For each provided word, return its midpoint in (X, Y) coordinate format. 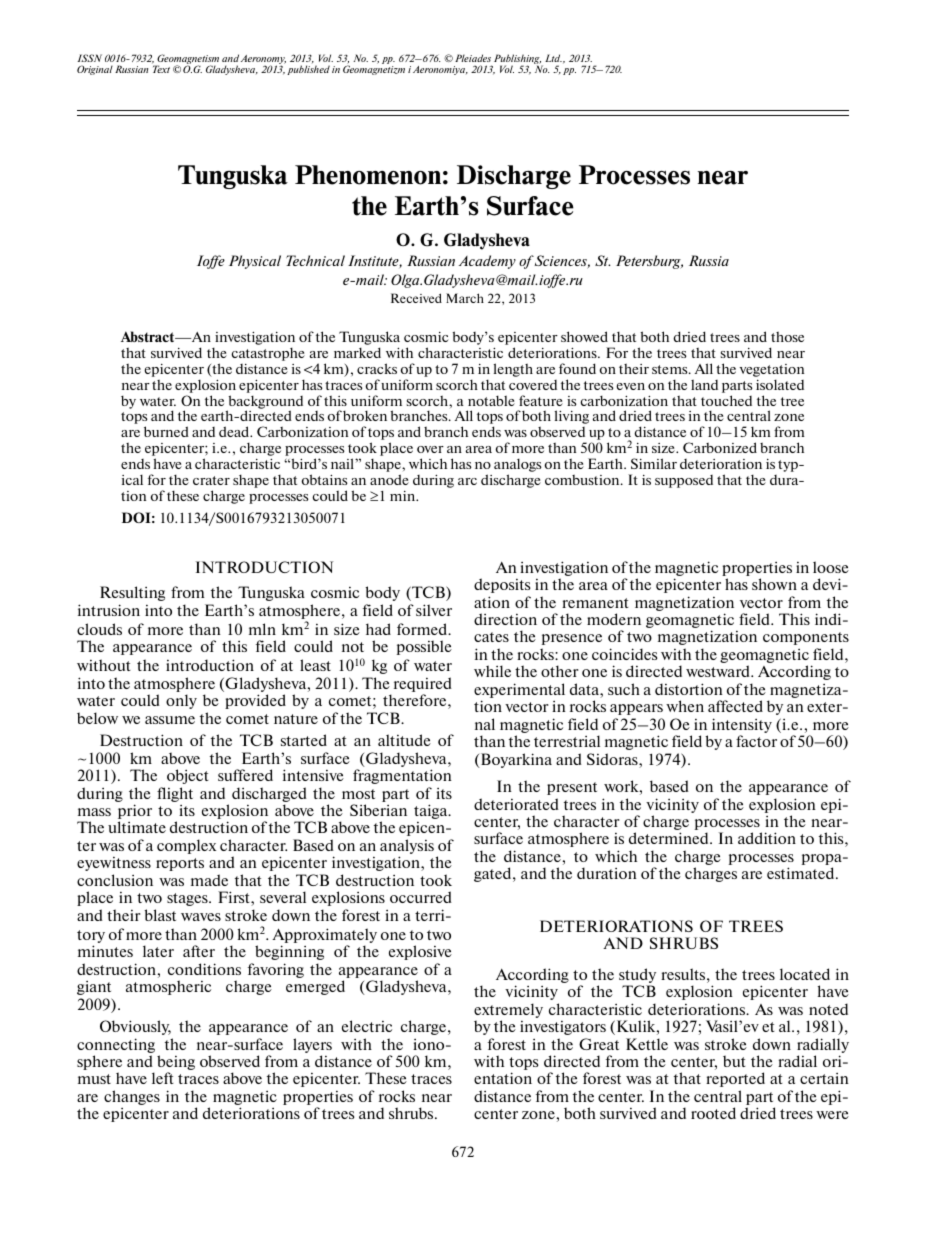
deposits (502, 585)
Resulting (132, 593)
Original (95, 70)
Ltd (553, 58)
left (163, 1078)
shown (774, 584)
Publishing (517, 60)
